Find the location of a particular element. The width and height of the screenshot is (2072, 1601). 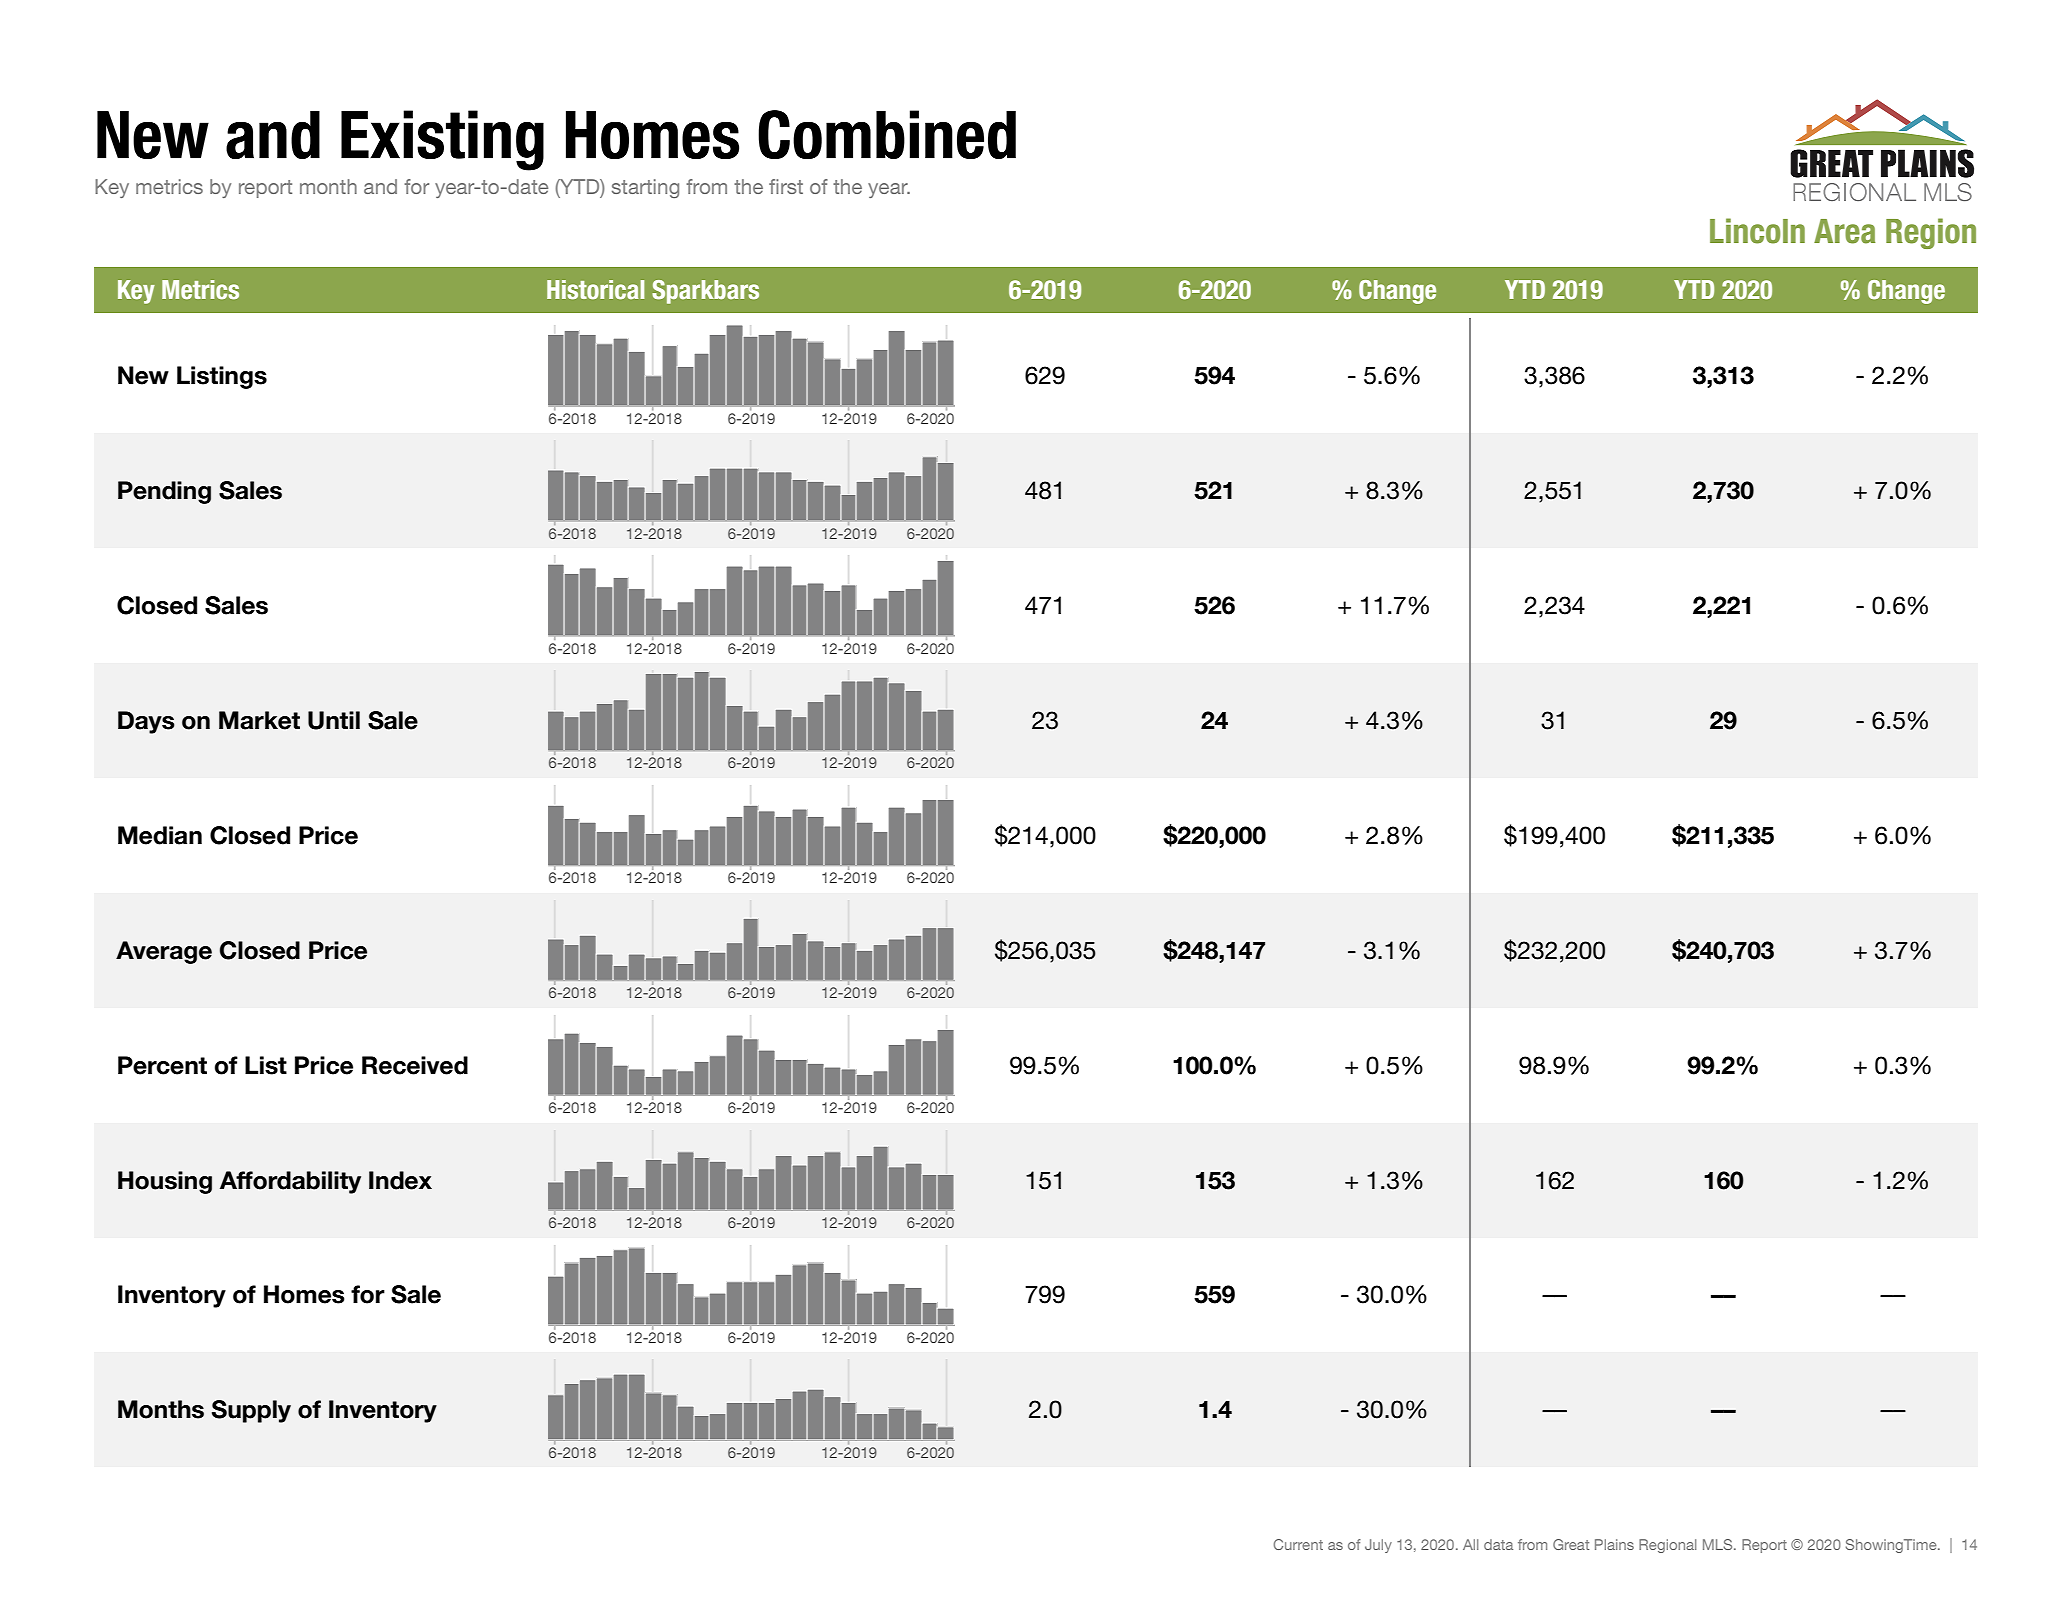

Supply is located at coordinates (251, 1411).
